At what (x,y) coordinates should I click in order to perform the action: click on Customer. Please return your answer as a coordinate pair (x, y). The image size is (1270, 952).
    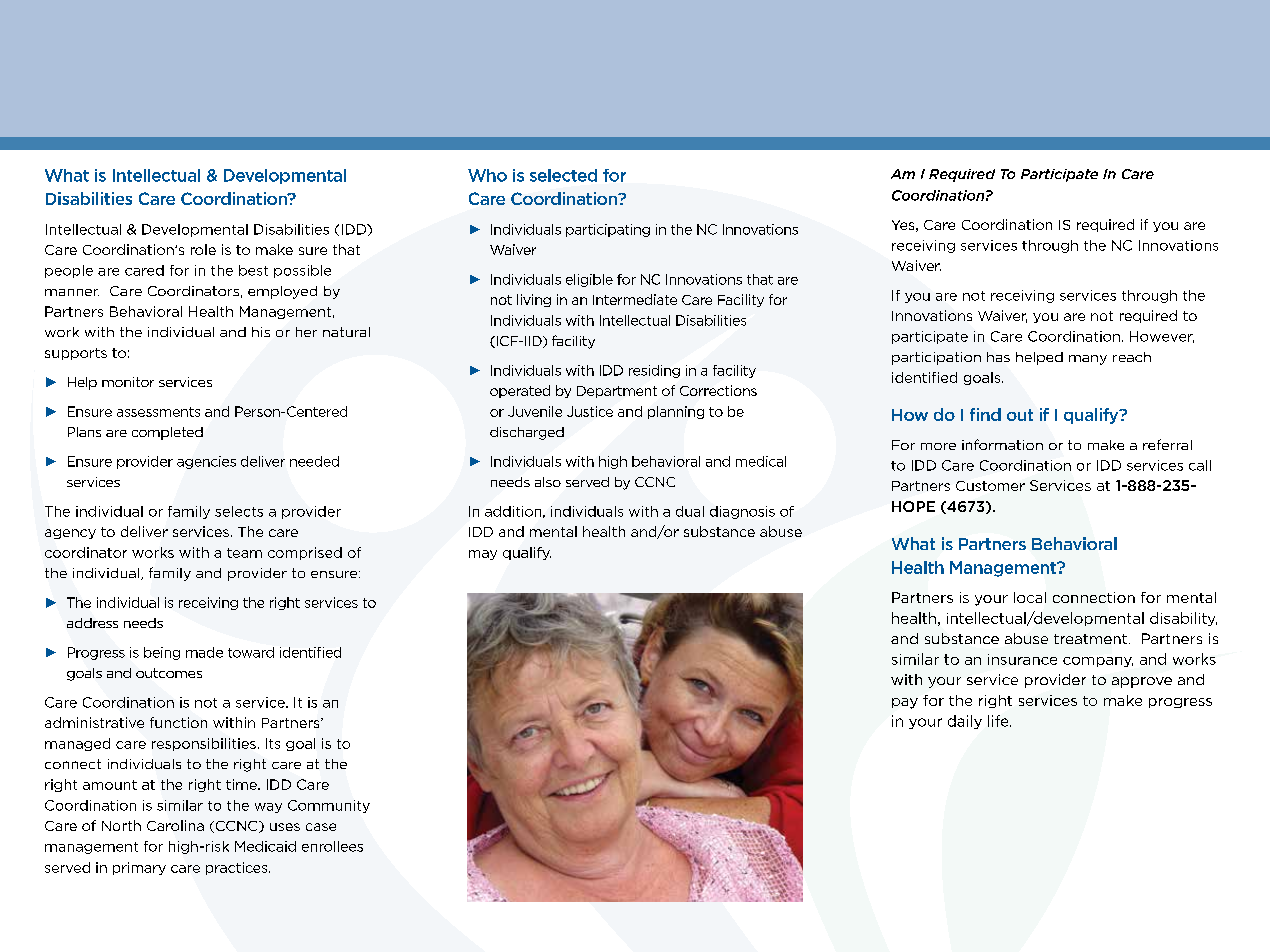
    Looking at the image, I should click on (990, 486).
